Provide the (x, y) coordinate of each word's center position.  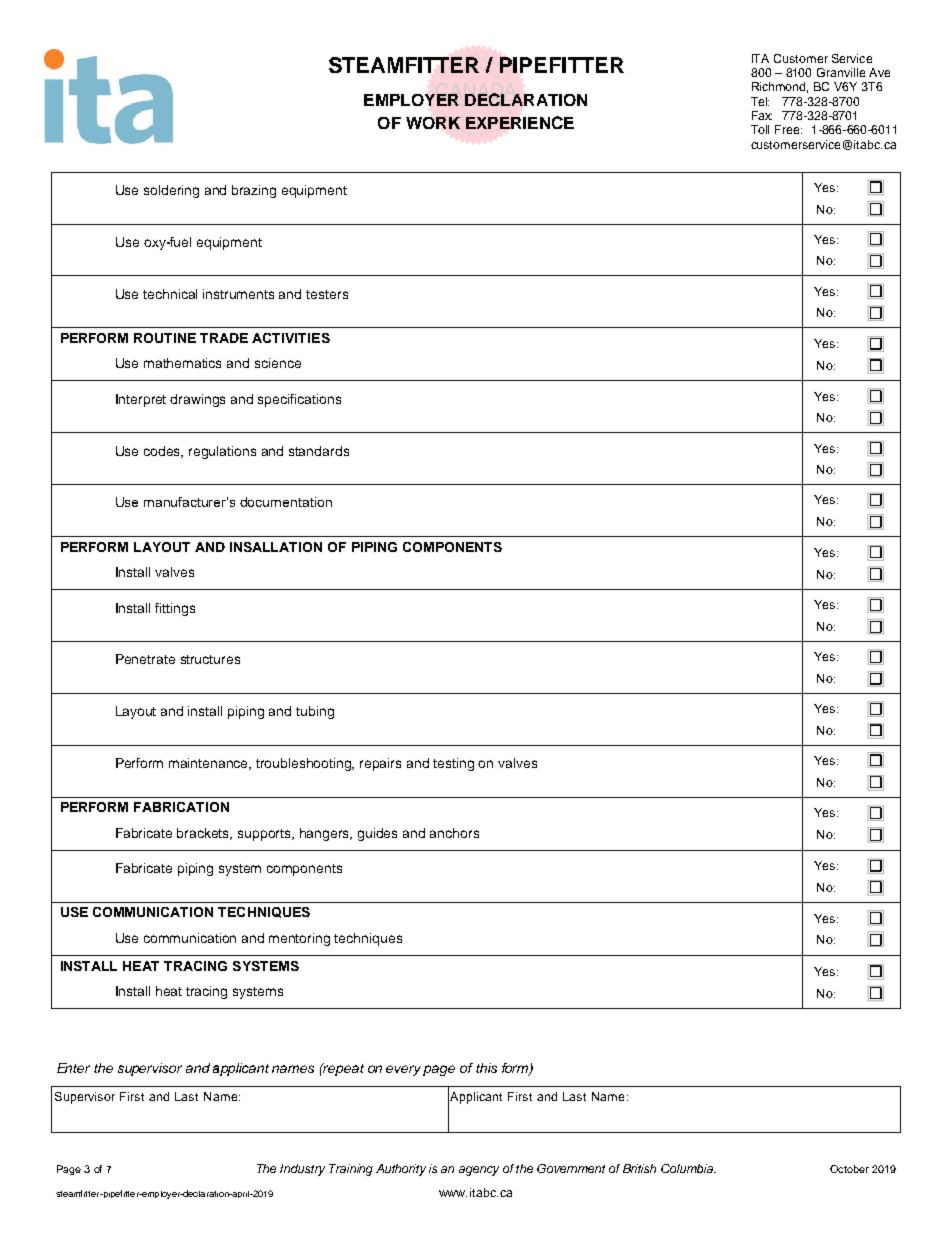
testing (453, 764)
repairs (380, 764)
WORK (434, 123)
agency (479, 1171)
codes (163, 452)
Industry (302, 1170)
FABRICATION (181, 807)
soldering (171, 191)
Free (788, 129)
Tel (760, 101)
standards (319, 451)
